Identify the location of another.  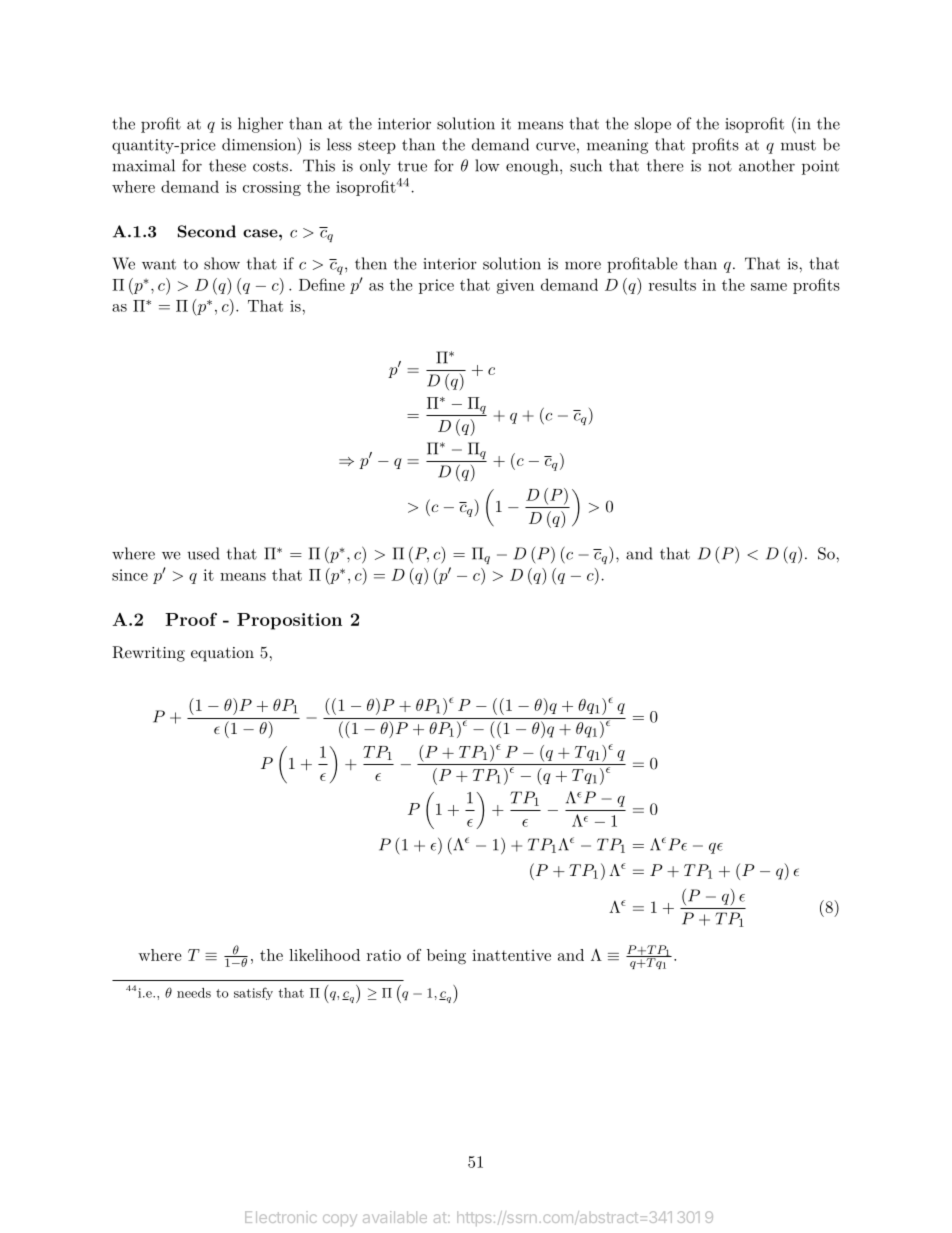
(767, 165).
